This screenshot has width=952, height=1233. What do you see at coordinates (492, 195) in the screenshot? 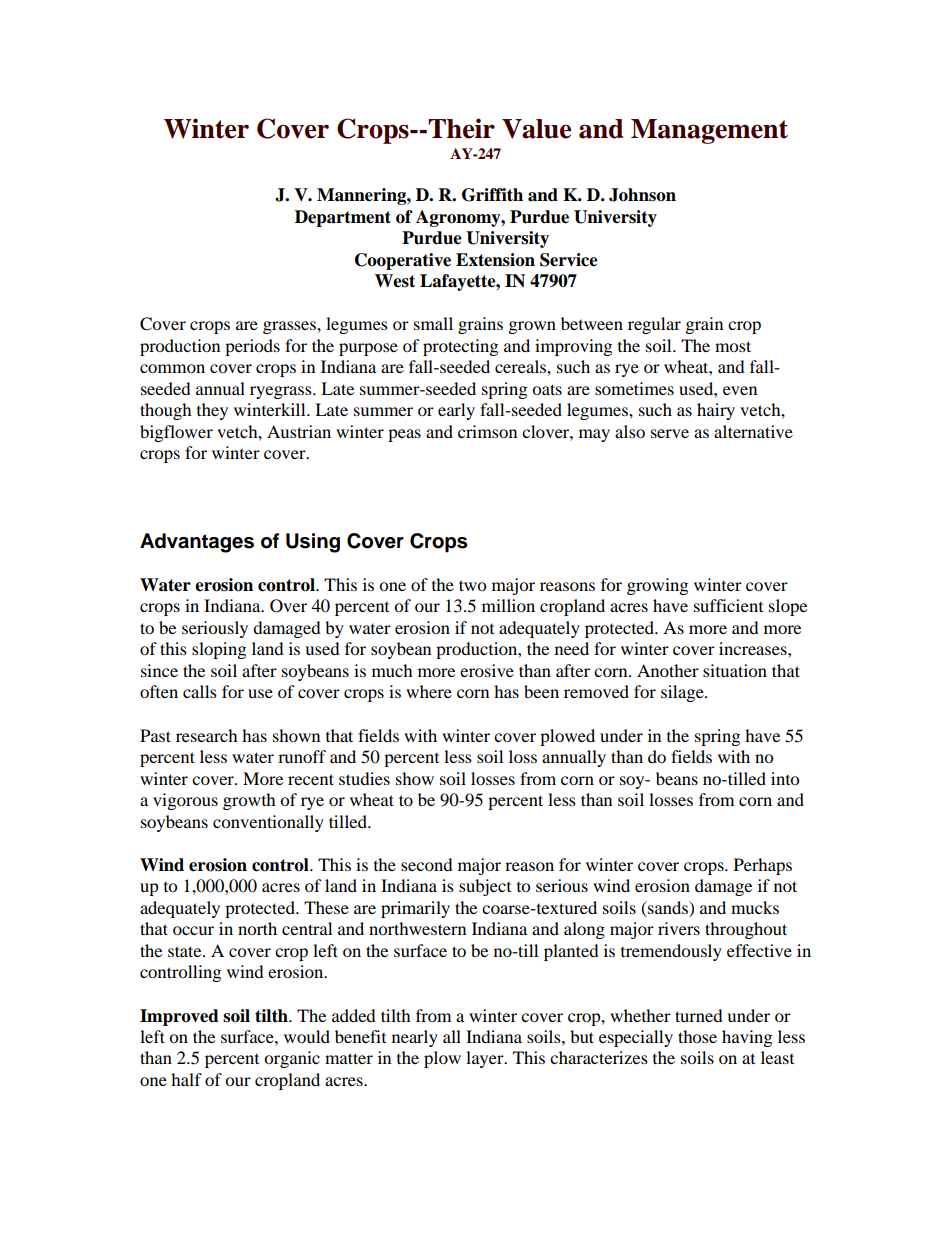
I see `Griffith` at bounding box center [492, 195].
